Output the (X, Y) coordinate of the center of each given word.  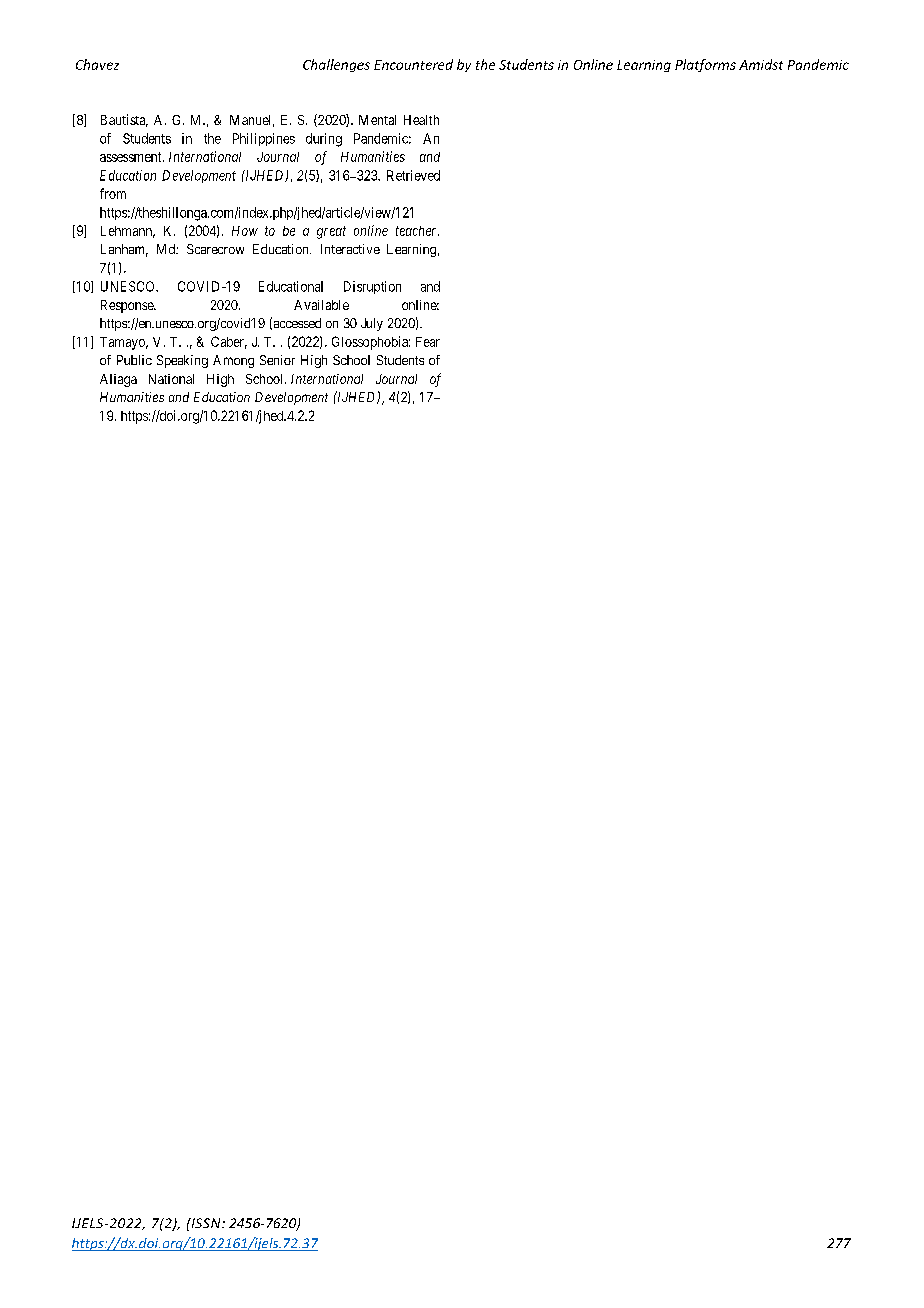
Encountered (413, 64)
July (372, 324)
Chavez (97, 64)
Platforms (705, 65)
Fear (428, 342)
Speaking (182, 361)
